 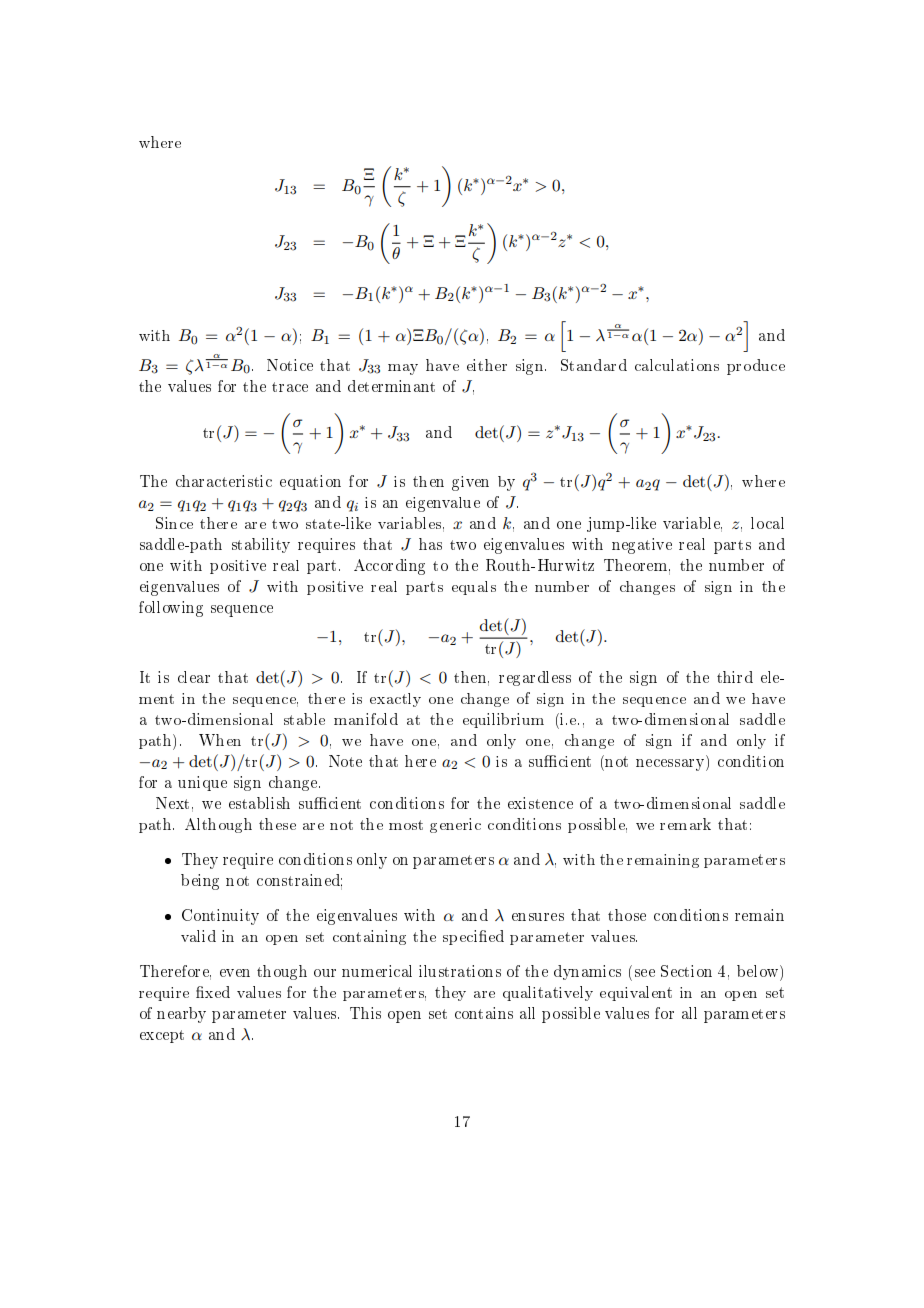 What do you see at coordinates (677, 365) in the screenshot?
I see `calculations` at bounding box center [677, 365].
